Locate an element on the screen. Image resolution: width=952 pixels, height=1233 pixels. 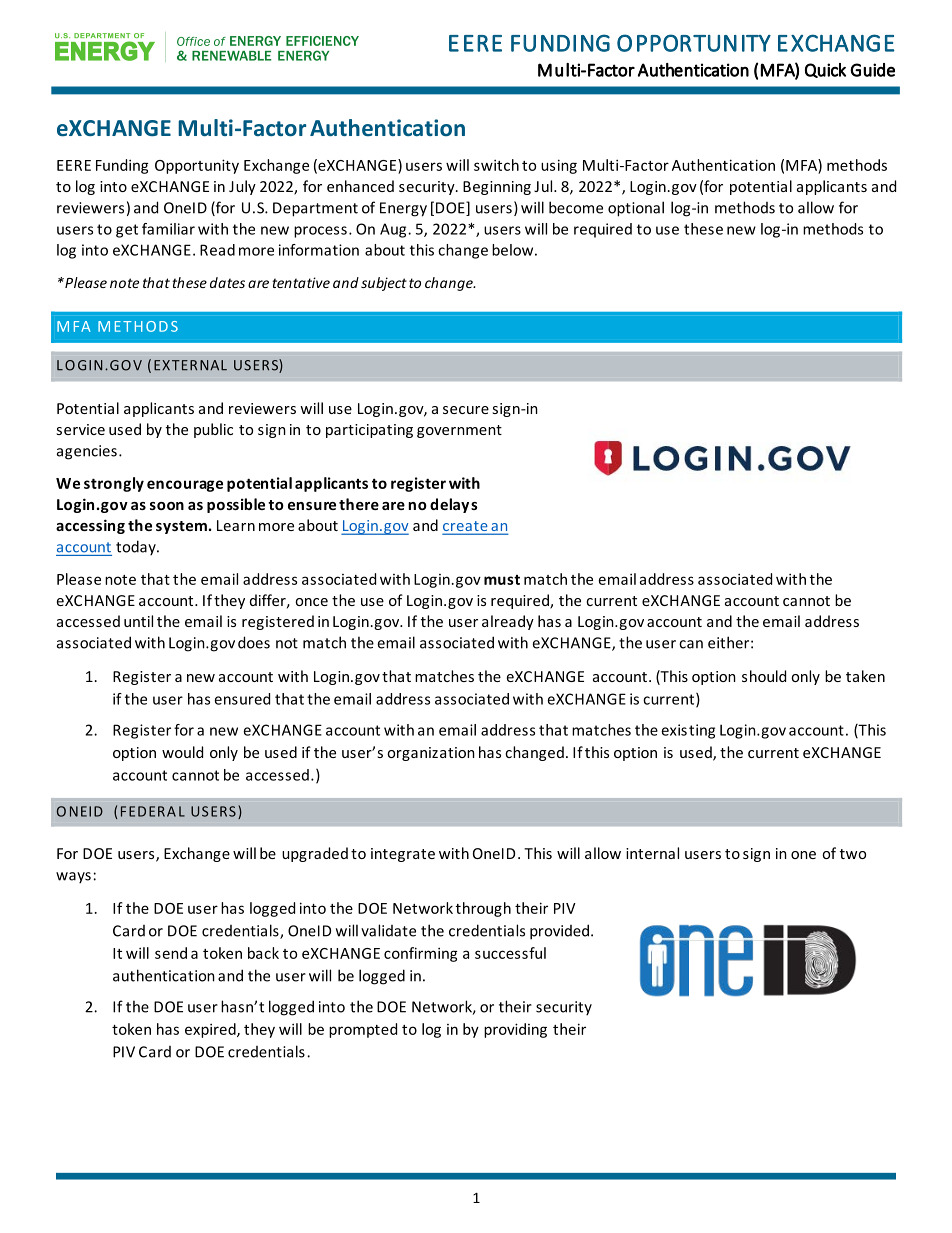
Quick is located at coordinates (825, 70).
